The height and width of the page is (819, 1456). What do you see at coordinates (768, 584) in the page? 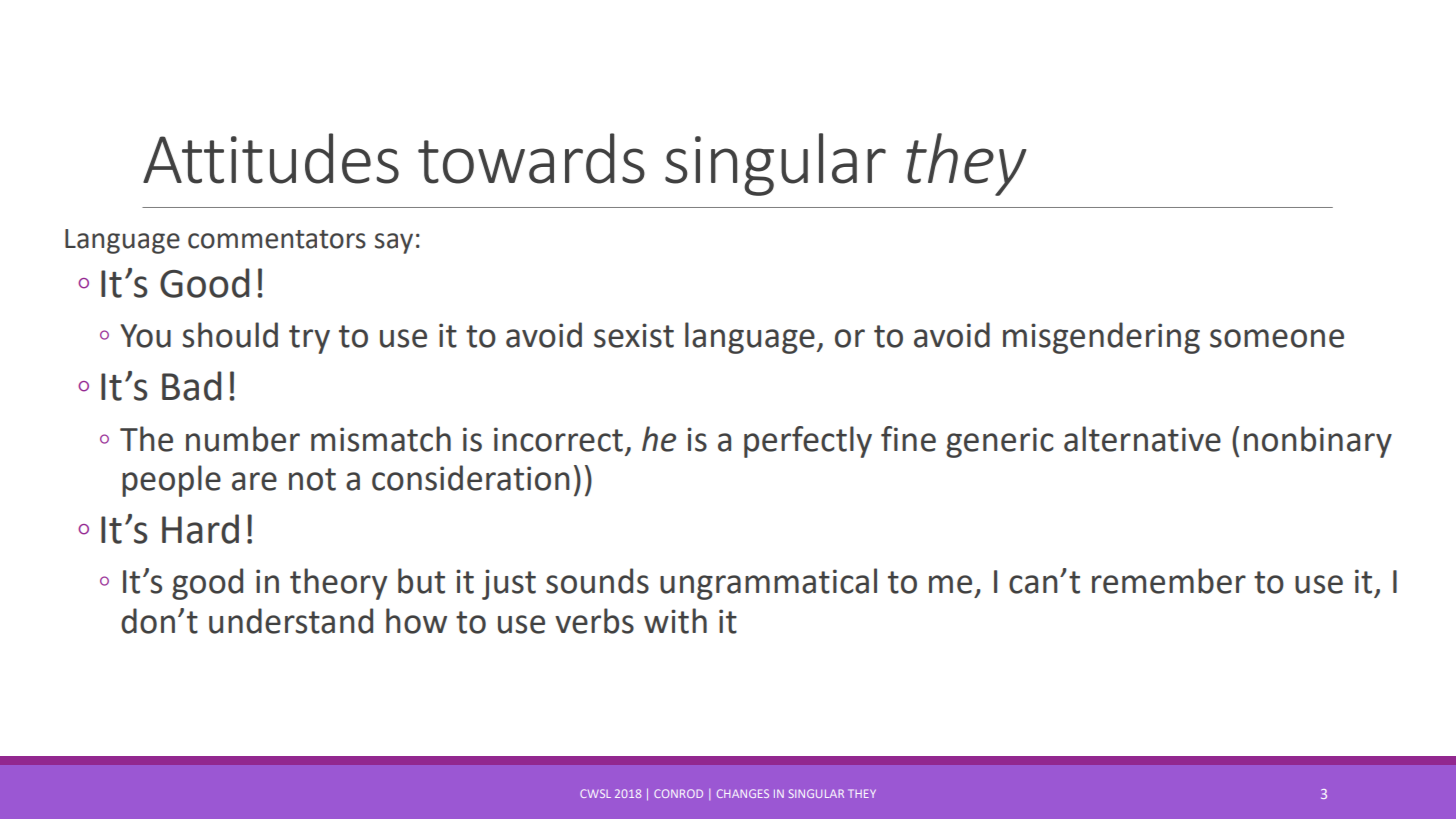
I see `ungrammatical` at bounding box center [768, 584].
